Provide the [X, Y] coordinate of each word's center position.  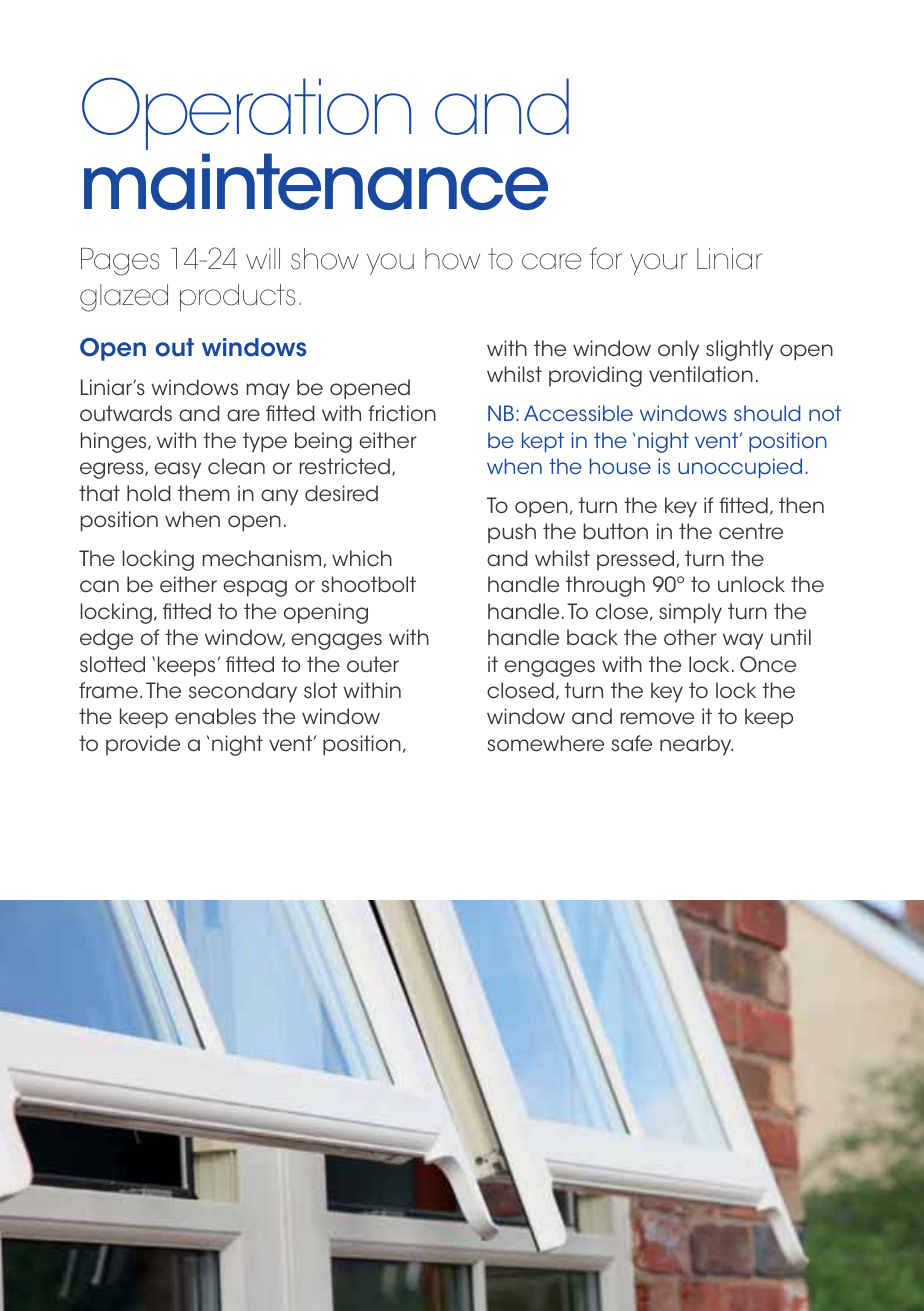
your [659, 264]
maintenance [316, 181]
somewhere [545, 743]
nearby [696, 745]
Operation [246, 113]
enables [215, 716]
